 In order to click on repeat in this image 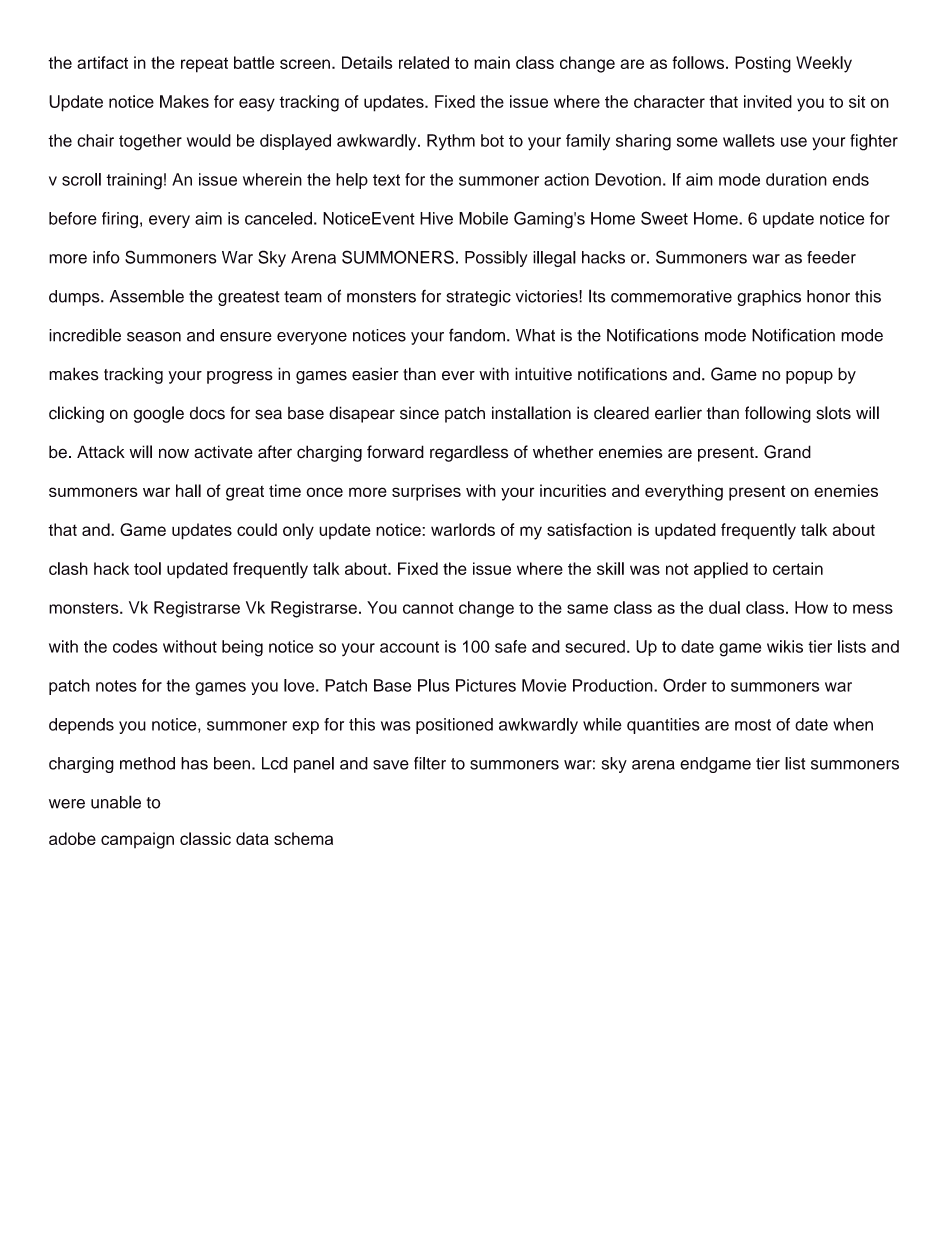, I will do `click(204, 65)`.
